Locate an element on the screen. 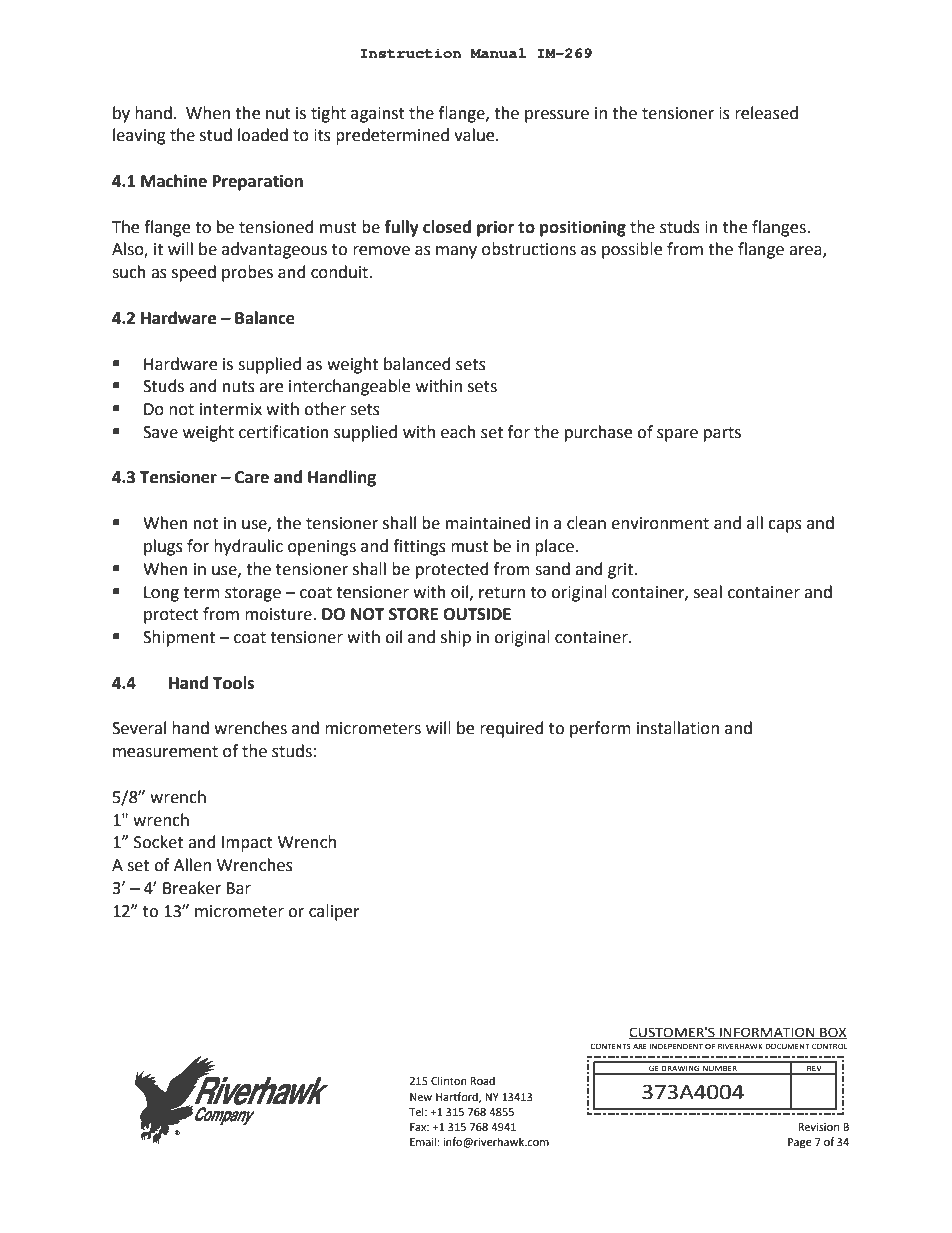 The image size is (952, 1233). Allen is located at coordinates (192, 865).
